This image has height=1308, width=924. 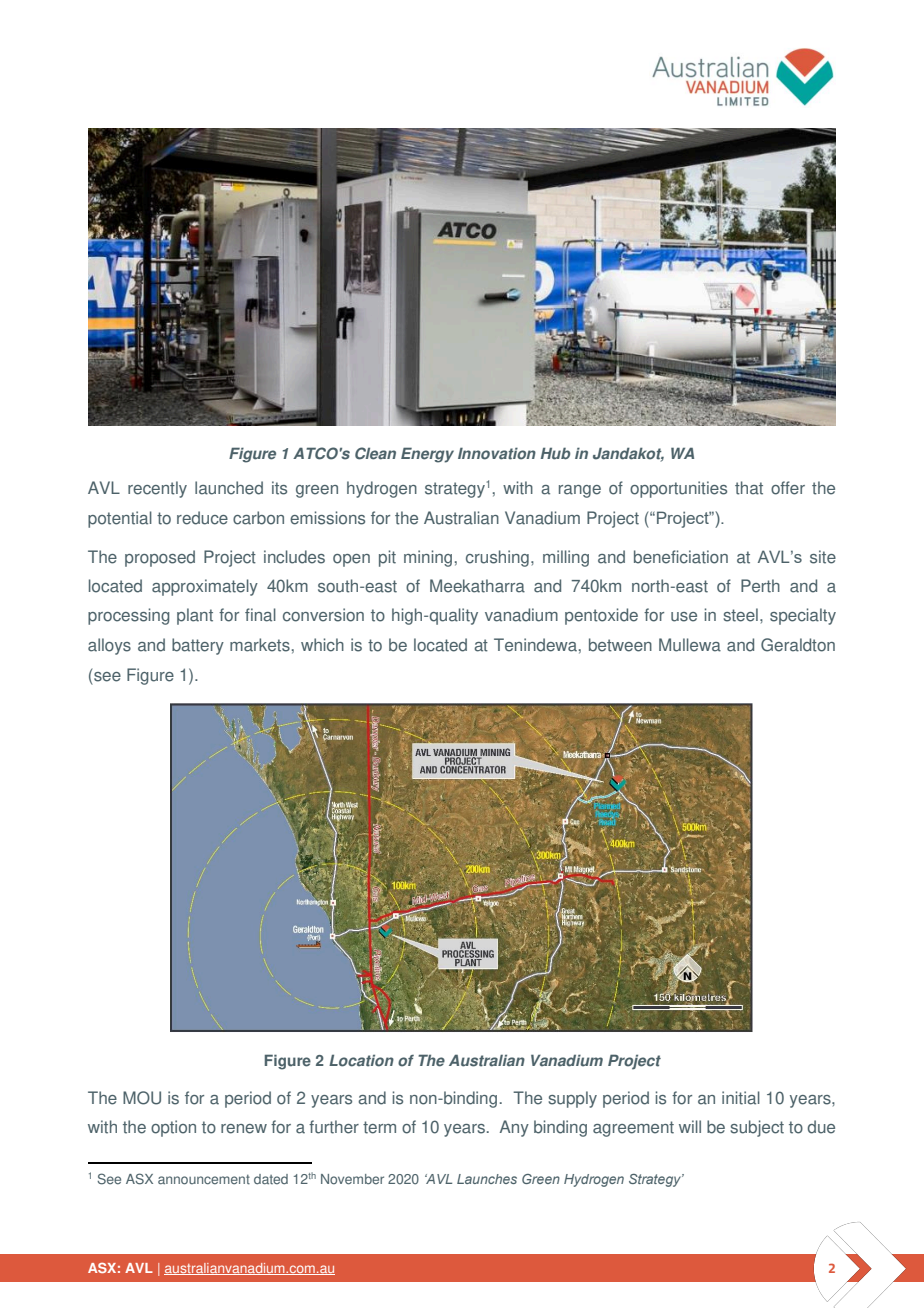 I want to click on subject, so click(x=757, y=1128).
